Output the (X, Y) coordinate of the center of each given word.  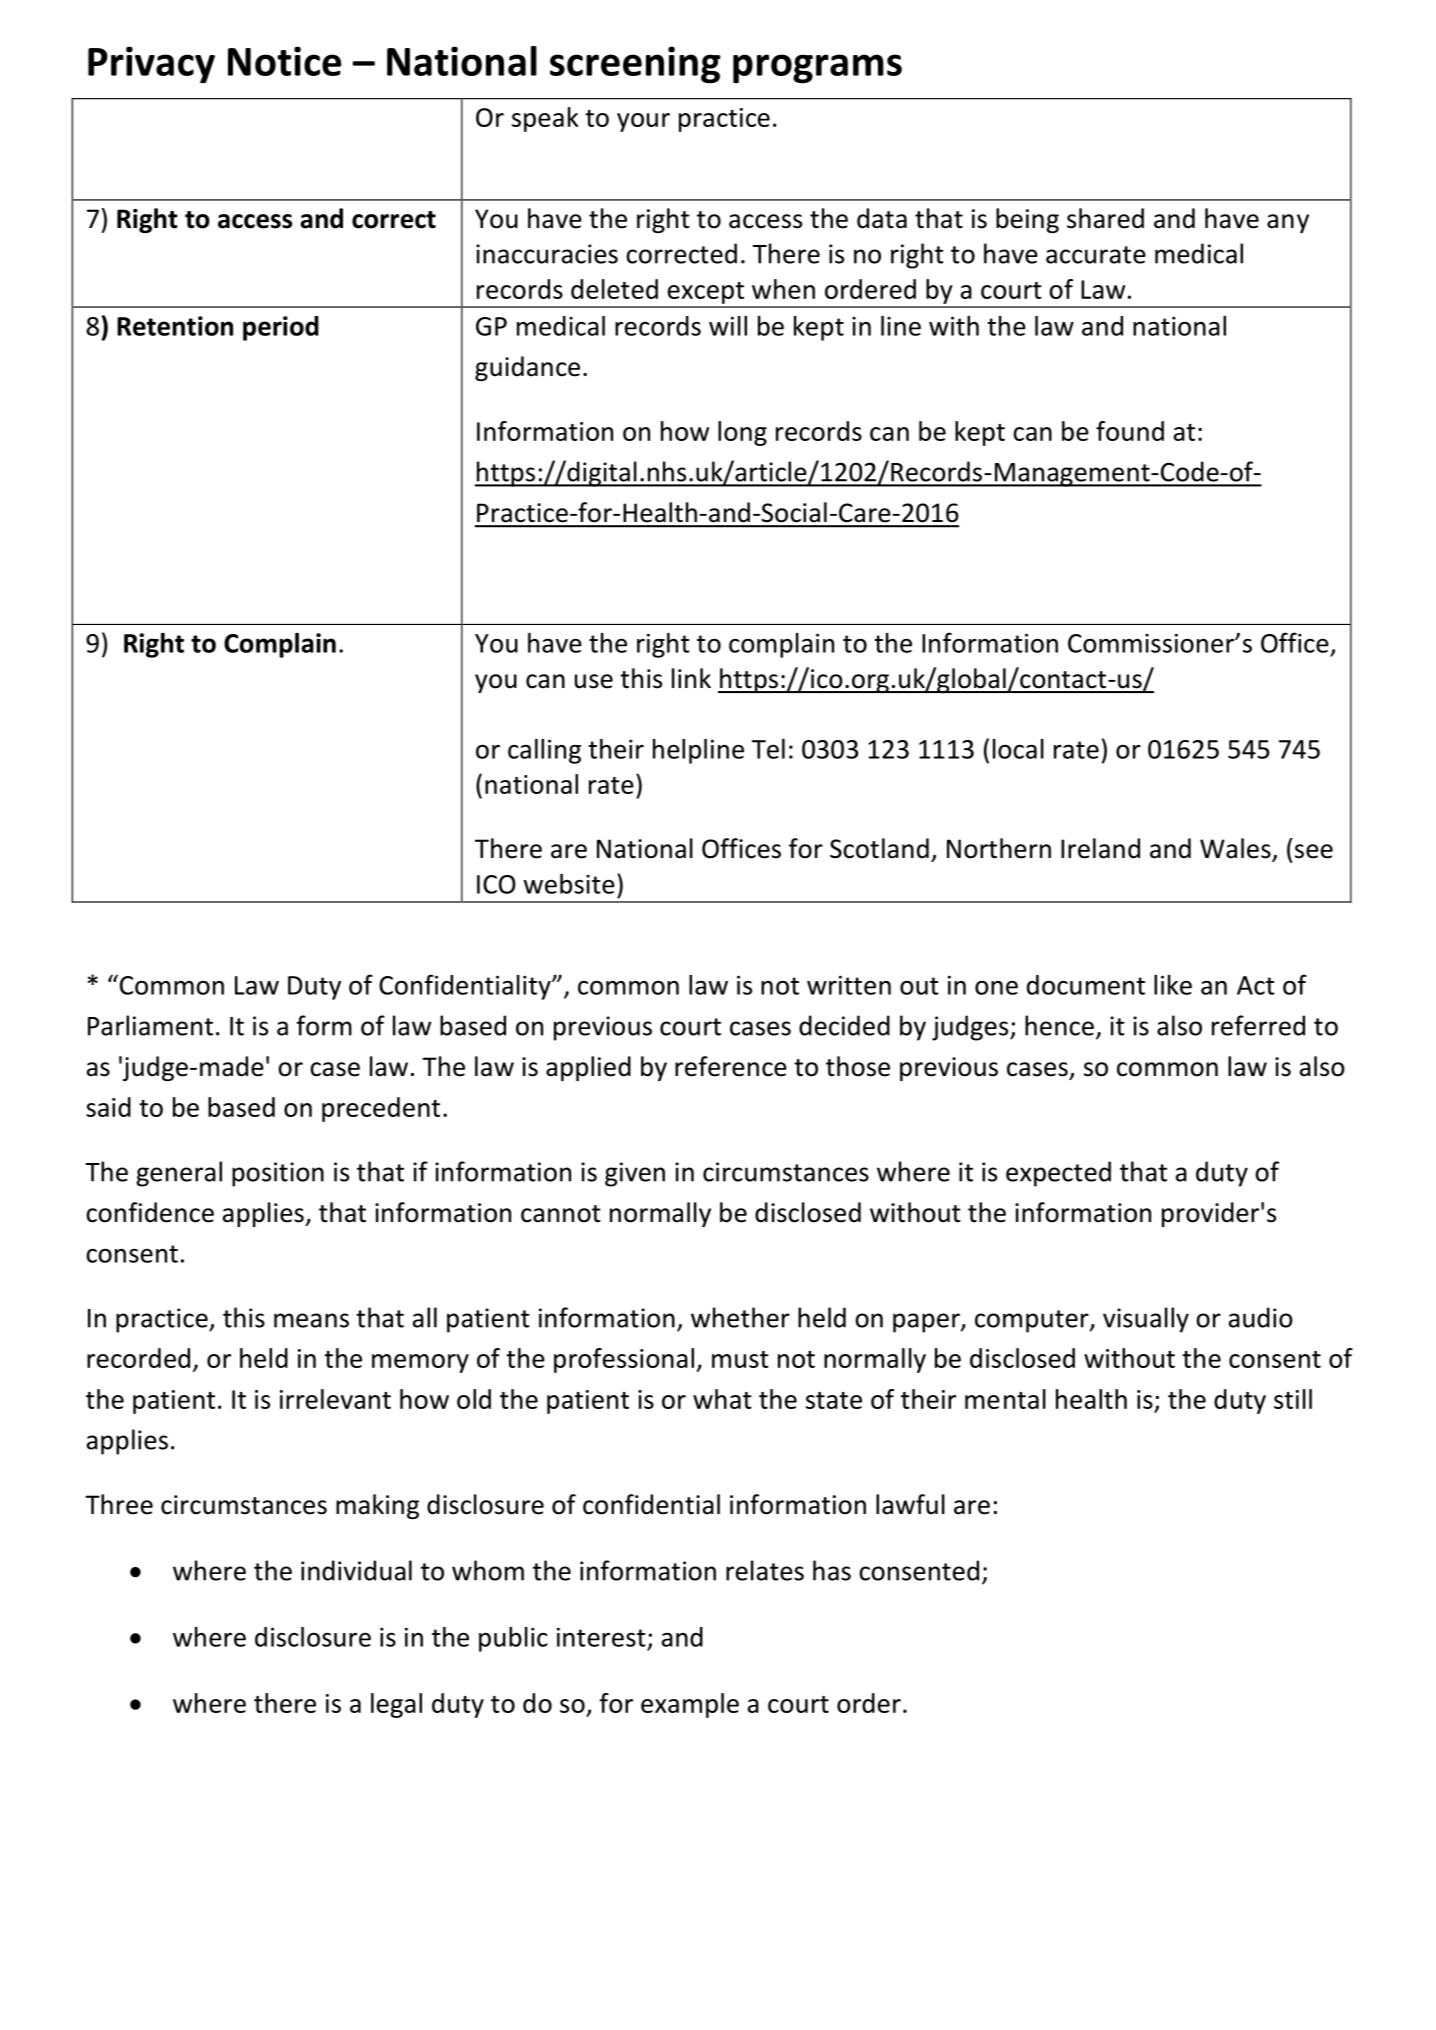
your (643, 122)
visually (1146, 1320)
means (311, 1320)
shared (1105, 218)
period (281, 328)
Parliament (150, 1025)
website (569, 884)
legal (396, 1705)
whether (740, 1317)
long (742, 433)
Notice (284, 61)
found (1130, 431)
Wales (1236, 849)
